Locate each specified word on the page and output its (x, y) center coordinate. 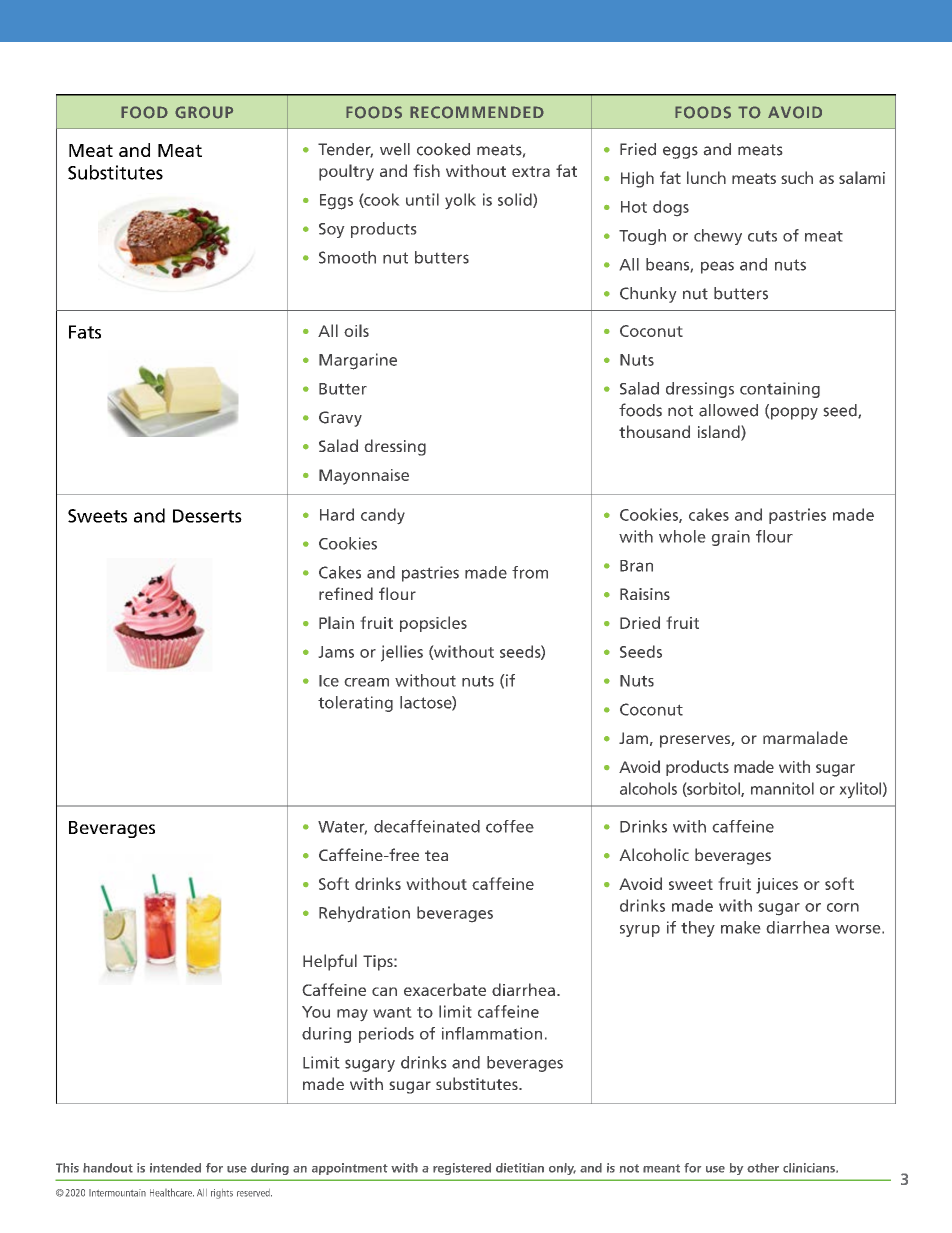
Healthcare (172, 1192)
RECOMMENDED (477, 112)
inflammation (492, 1033)
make (740, 927)
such (797, 177)
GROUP (204, 112)
